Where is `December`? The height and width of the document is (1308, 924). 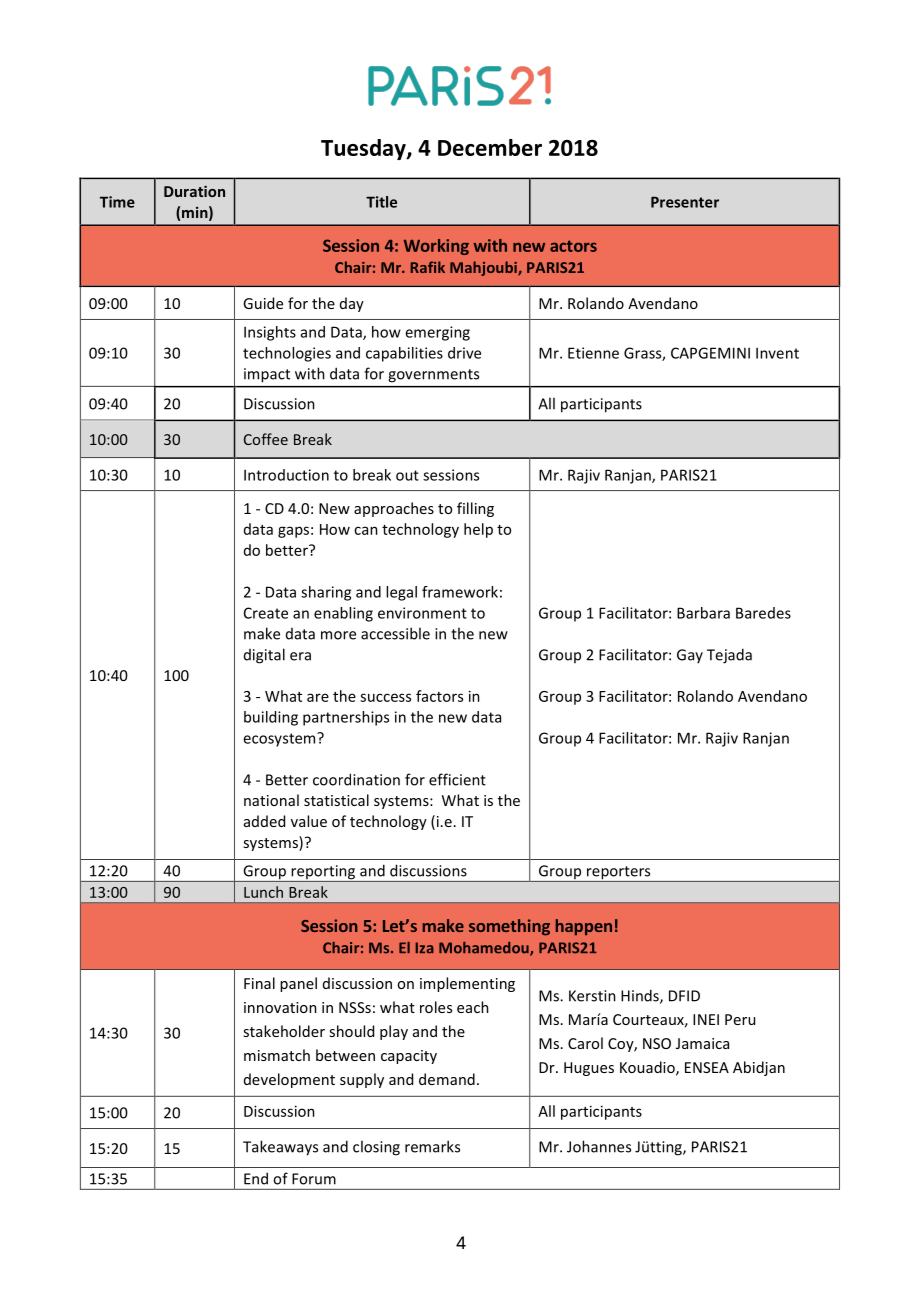 December is located at coordinates (490, 147).
